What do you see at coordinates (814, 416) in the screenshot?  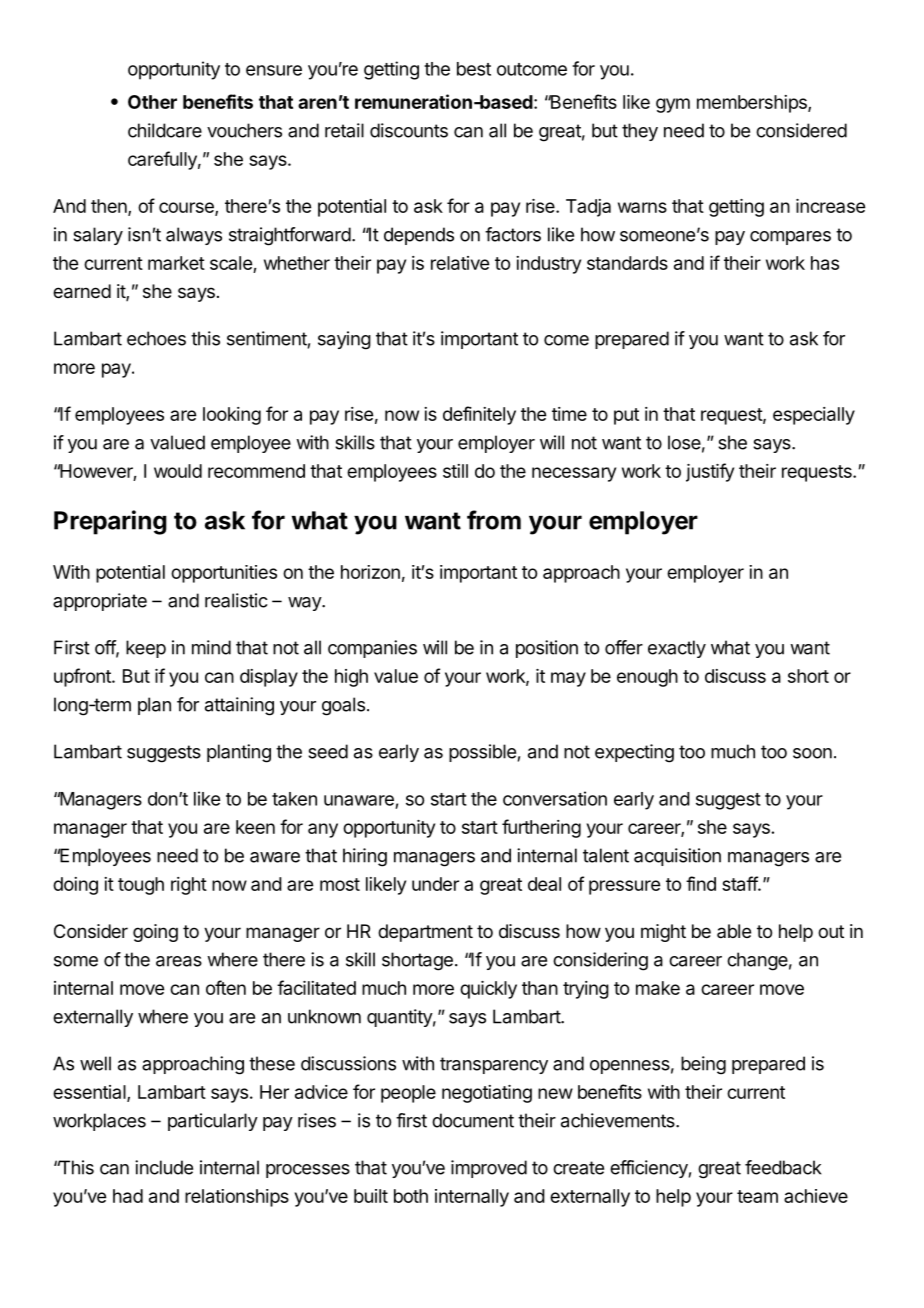 I see `especially` at bounding box center [814, 416].
